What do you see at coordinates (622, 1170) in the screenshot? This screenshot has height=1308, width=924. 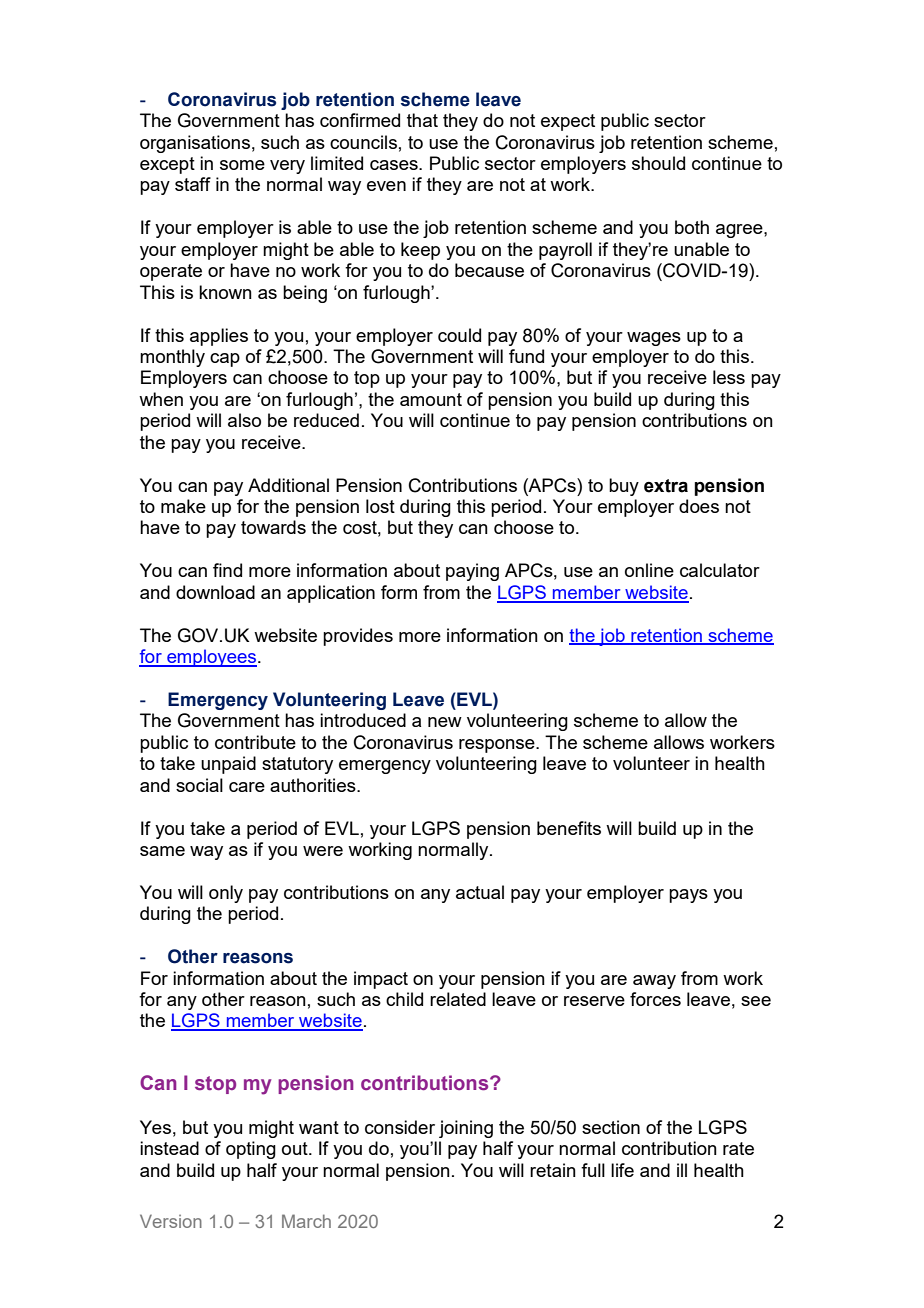 I see `life` at bounding box center [622, 1170].
